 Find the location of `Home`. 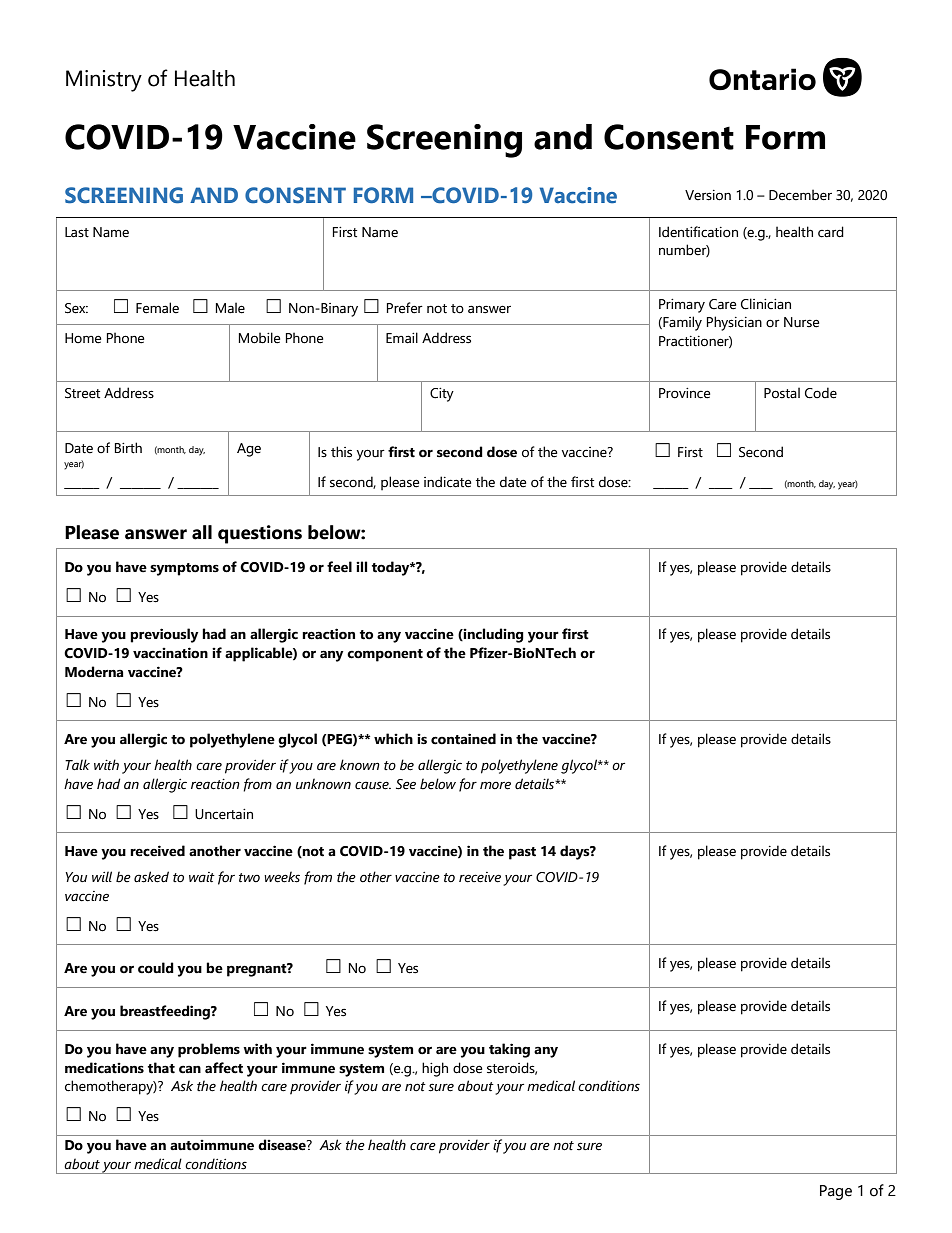

Home is located at coordinates (83, 338).
